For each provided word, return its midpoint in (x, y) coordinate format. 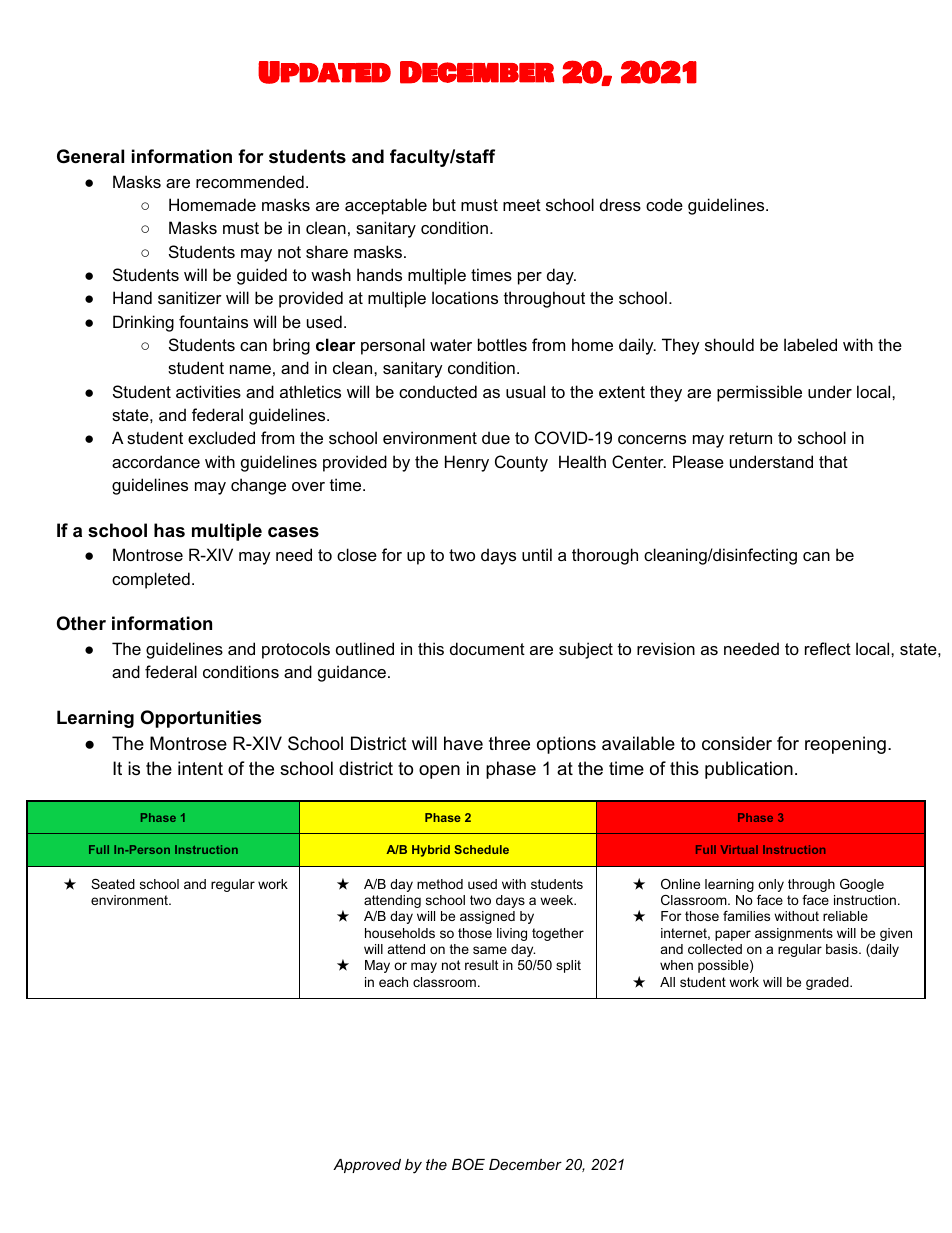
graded (828, 983)
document (487, 648)
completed (151, 580)
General (90, 156)
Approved (367, 1166)
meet (522, 205)
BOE (468, 1164)
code (664, 204)
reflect (828, 648)
